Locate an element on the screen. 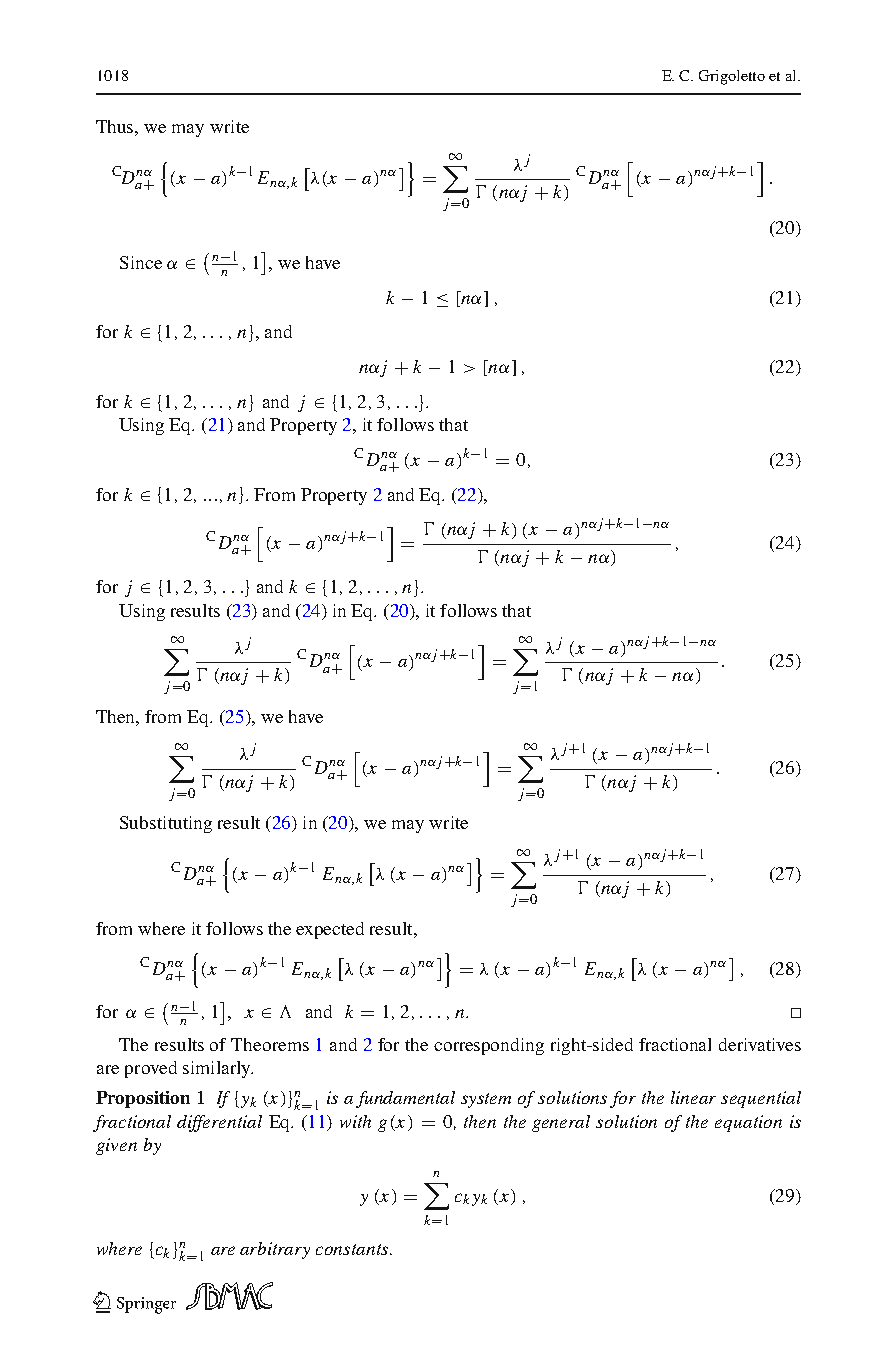 The width and height of the screenshot is (896, 1359). expected is located at coordinates (330, 930).
